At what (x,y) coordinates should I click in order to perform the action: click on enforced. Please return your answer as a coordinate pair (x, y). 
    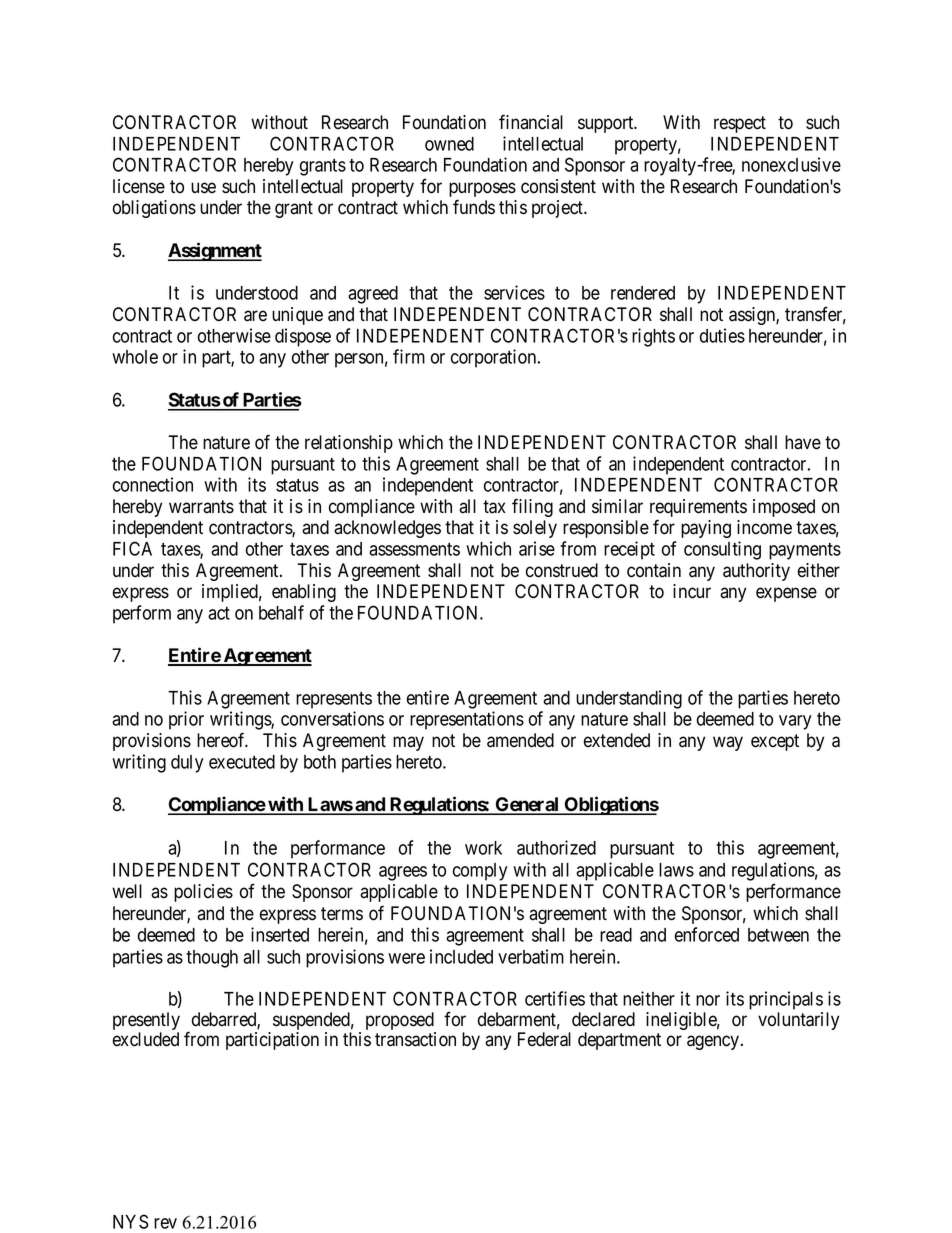
    Looking at the image, I should click on (707, 934).
